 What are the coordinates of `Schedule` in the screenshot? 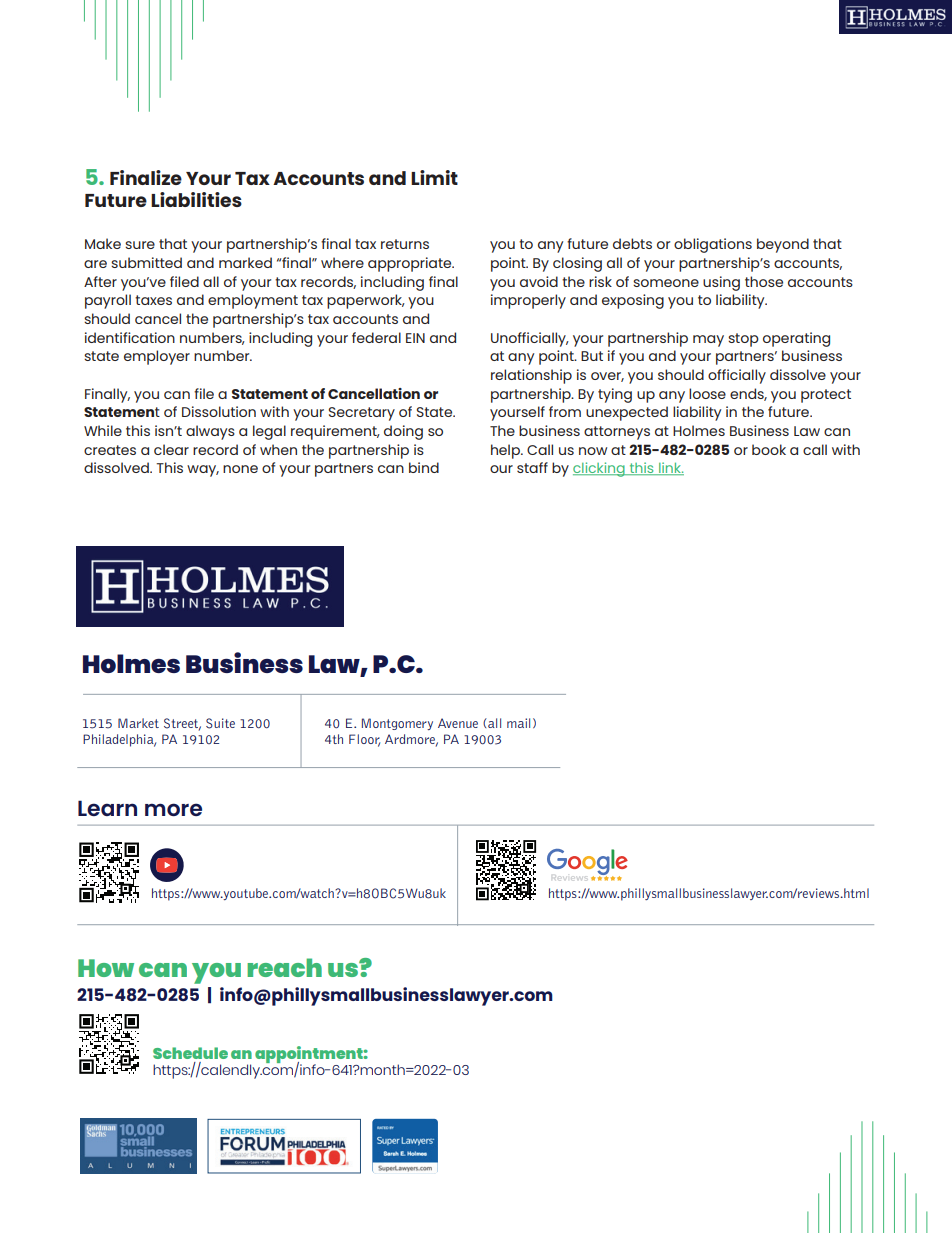 It's located at (190, 1053).
